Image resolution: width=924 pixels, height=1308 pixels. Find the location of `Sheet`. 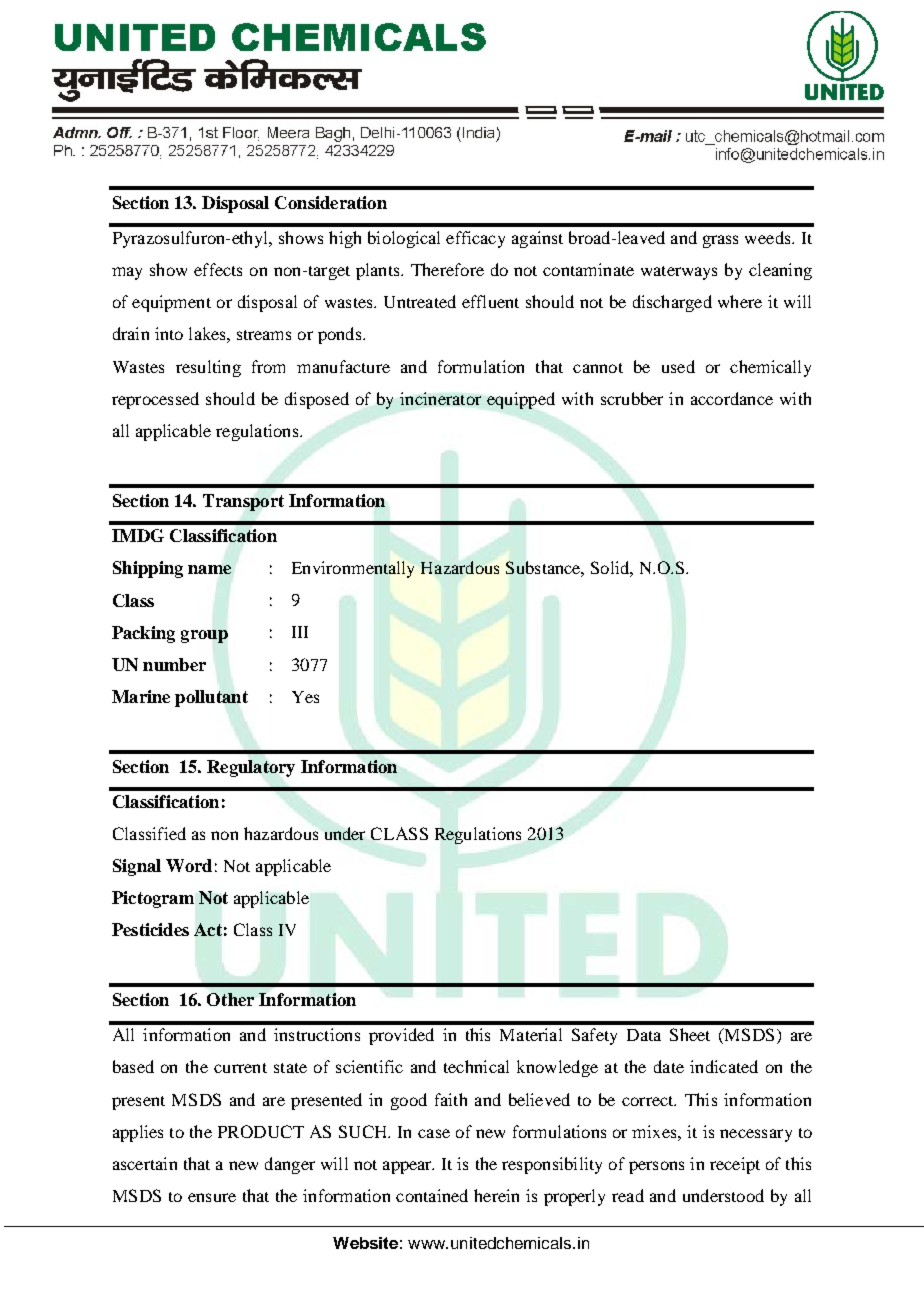

Sheet is located at coordinates (690, 1034).
